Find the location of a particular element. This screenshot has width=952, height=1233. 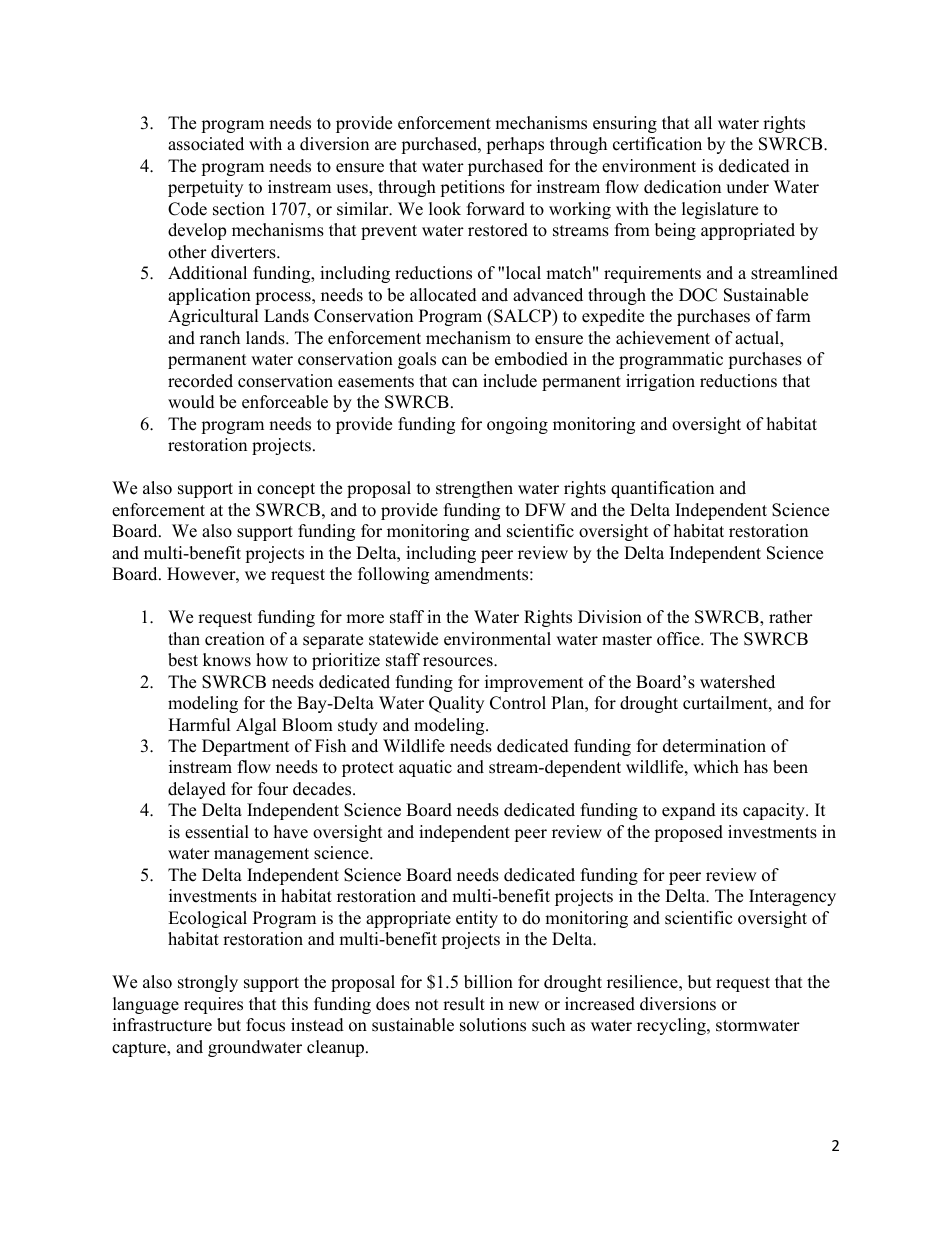

recorded is located at coordinates (200, 381).
